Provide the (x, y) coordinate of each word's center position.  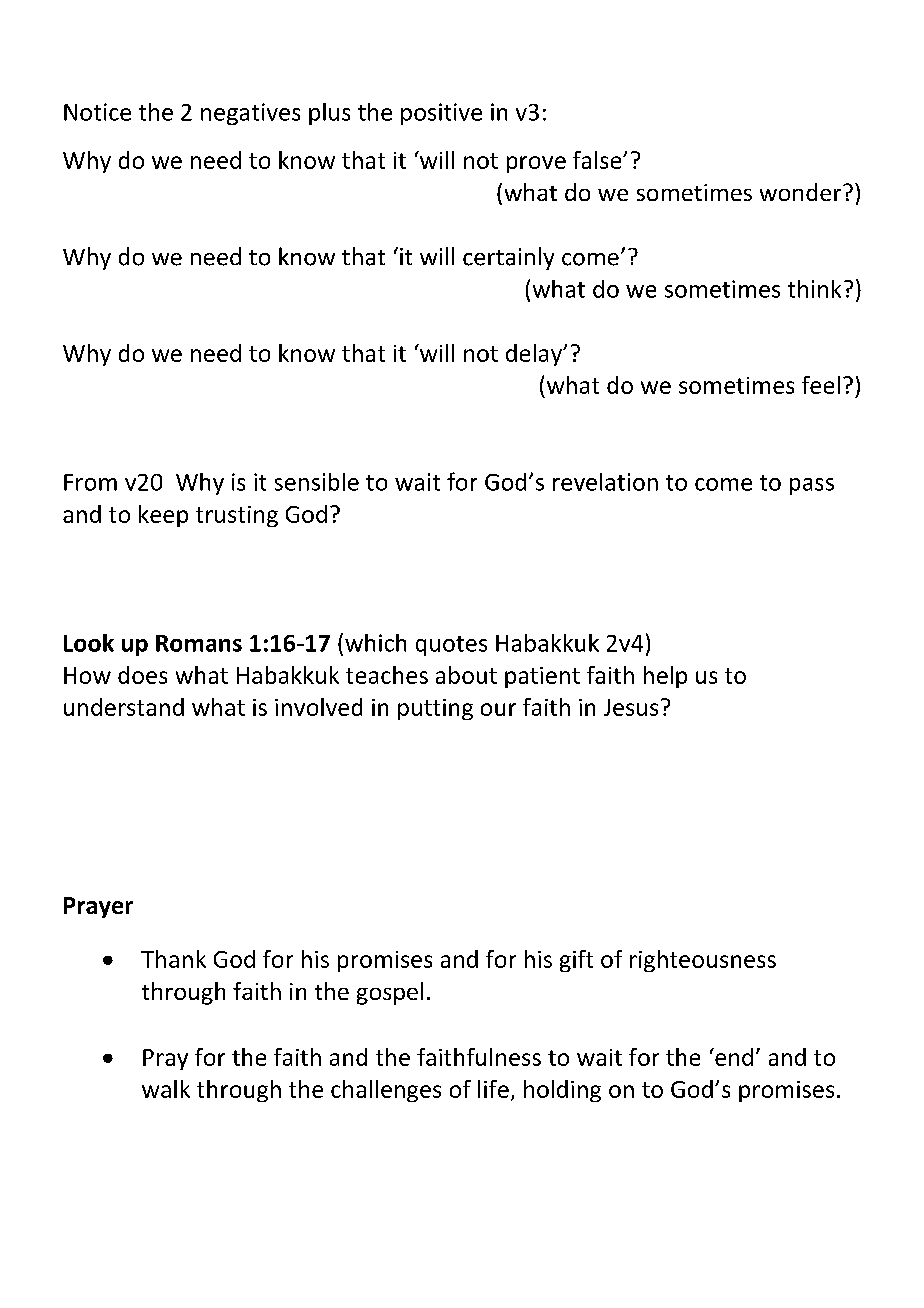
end (733, 1057)
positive (441, 114)
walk (166, 1089)
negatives (250, 114)
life (493, 1089)
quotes (451, 646)
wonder (802, 192)
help (665, 677)
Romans (199, 643)
